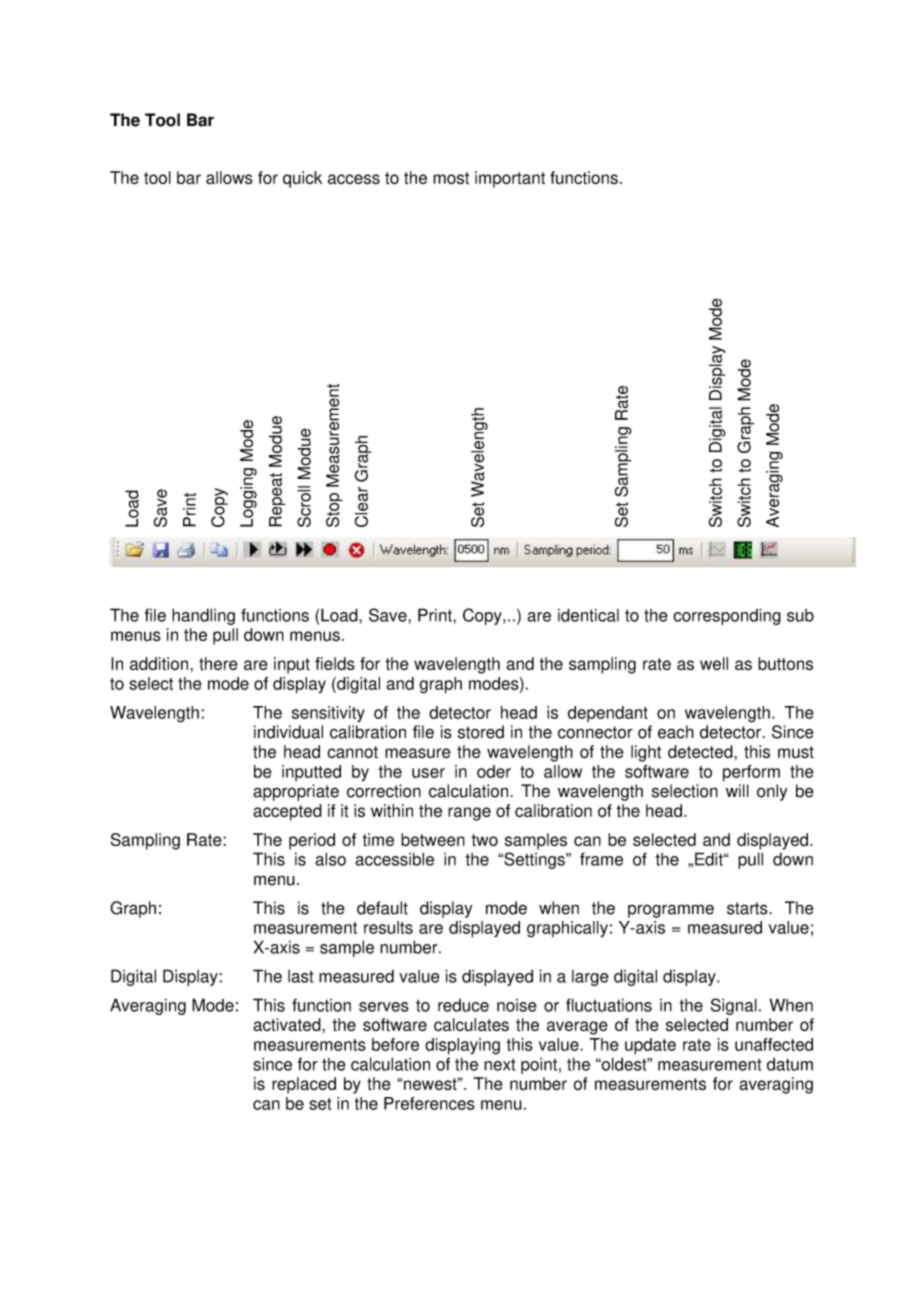 This screenshot has width=924, height=1308. I want to click on important, so click(510, 179).
